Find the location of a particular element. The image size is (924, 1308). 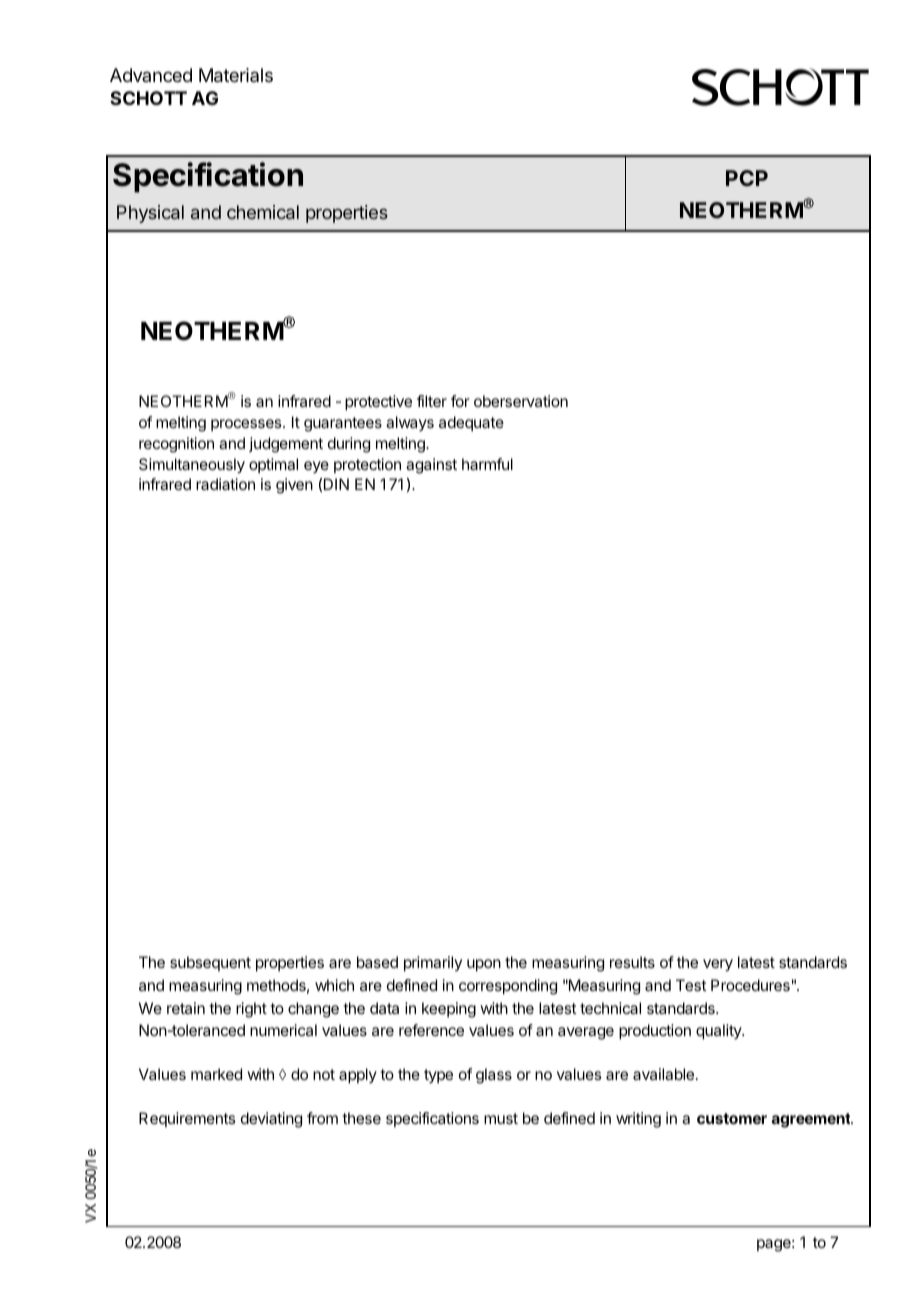

marked is located at coordinates (216, 1074).
